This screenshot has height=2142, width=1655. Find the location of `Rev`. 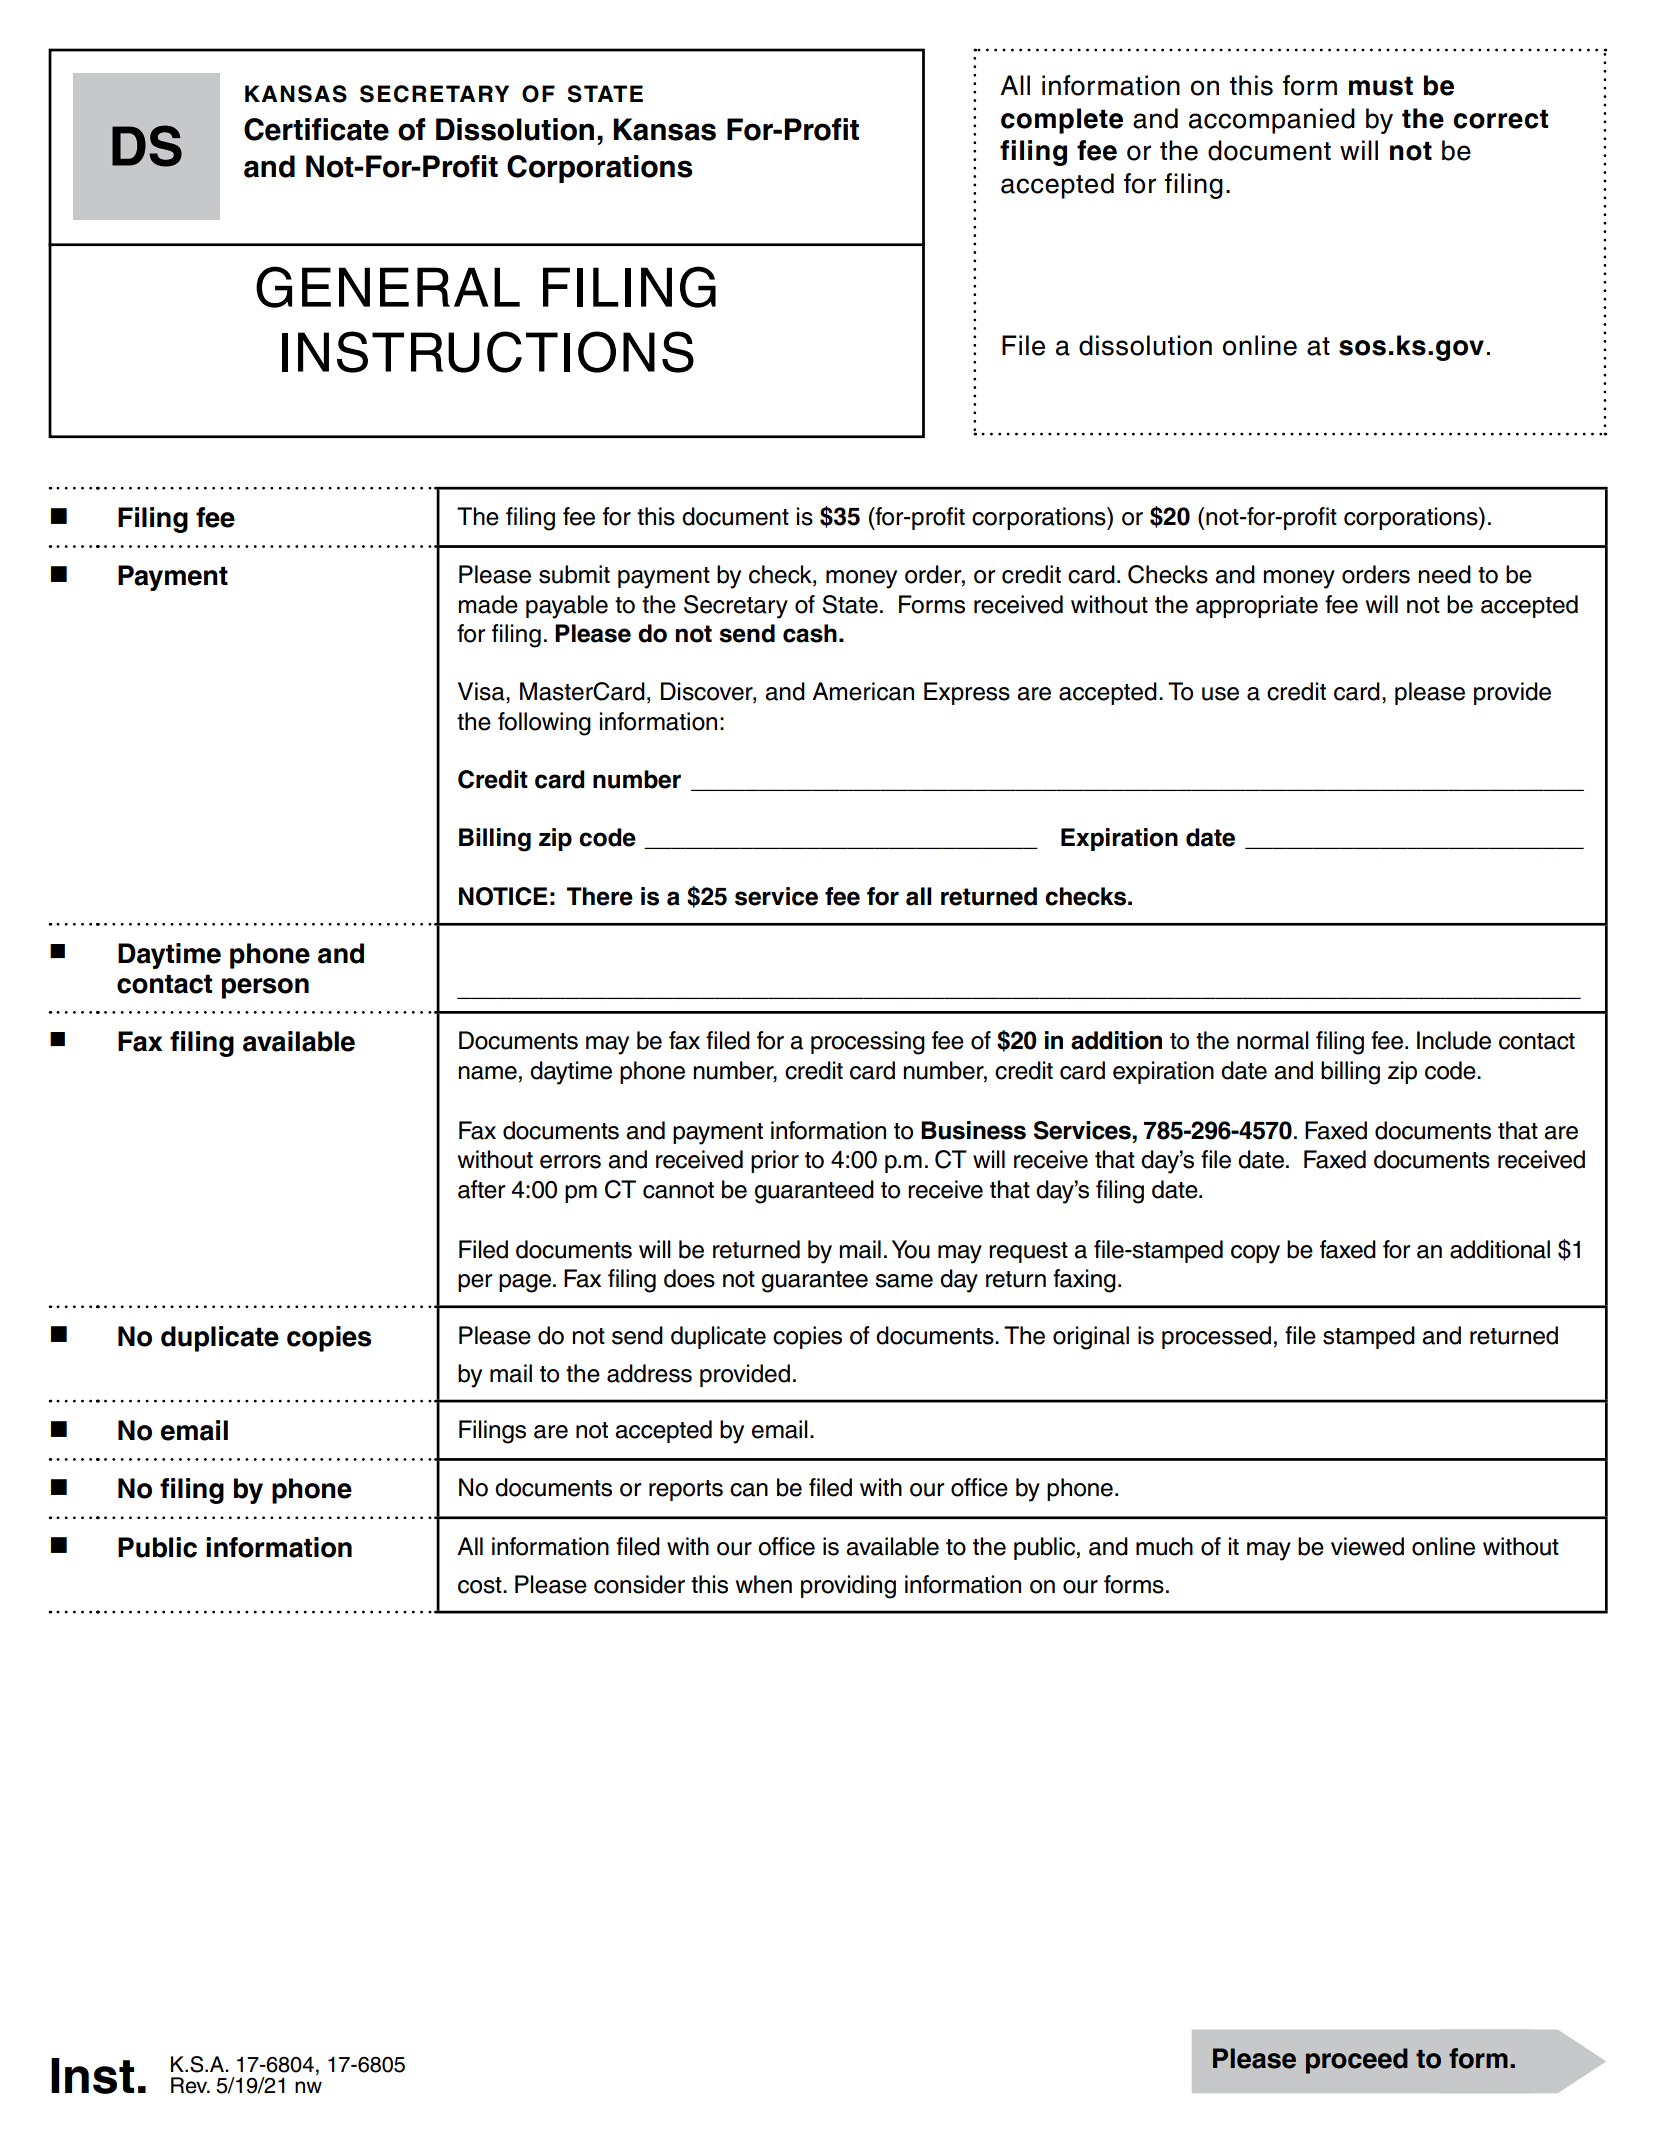

Rev is located at coordinates (190, 2085).
